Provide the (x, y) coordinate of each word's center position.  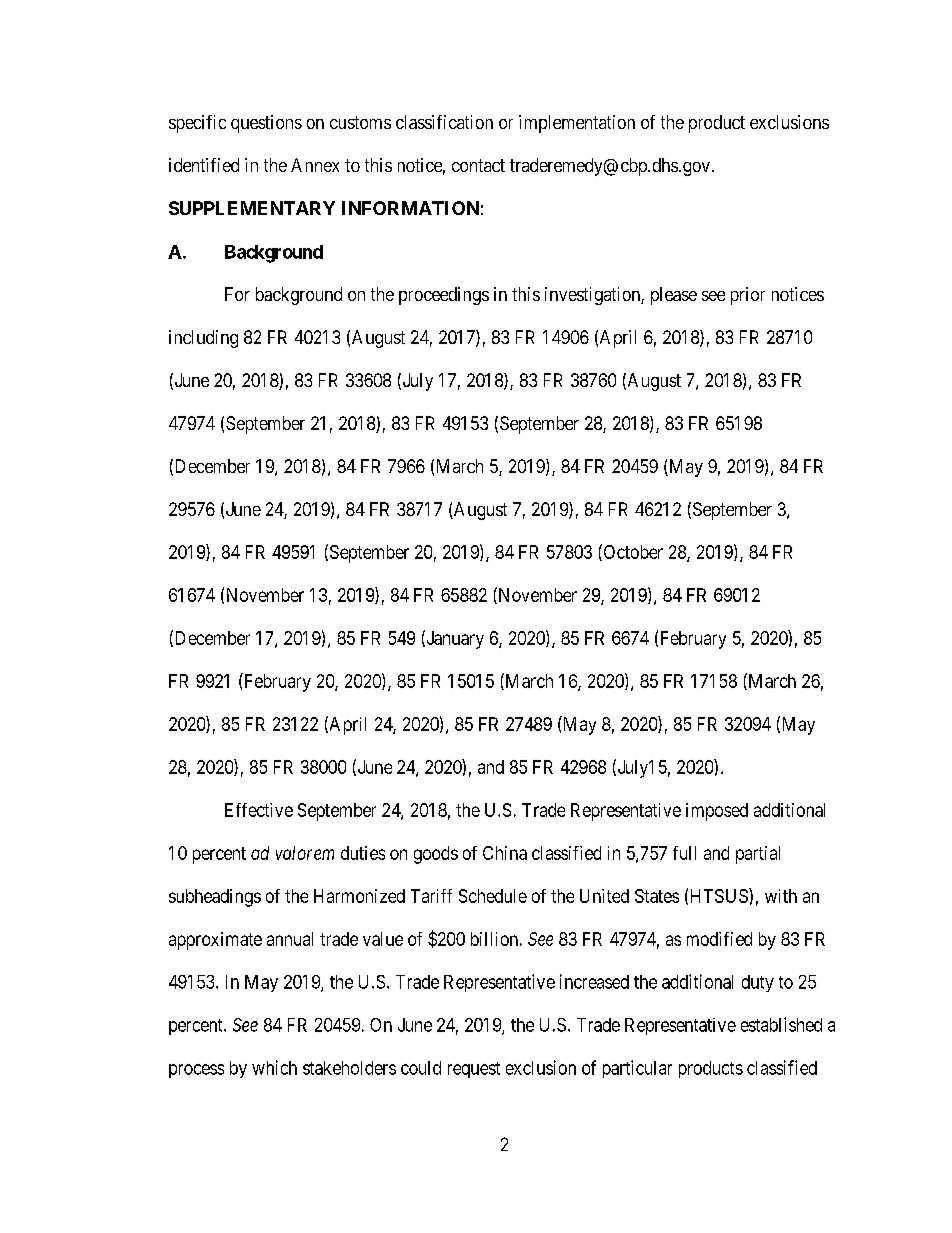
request (474, 1070)
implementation (577, 124)
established (781, 1024)
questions (266, 124)
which (274, 1067)
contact (478, 165)
